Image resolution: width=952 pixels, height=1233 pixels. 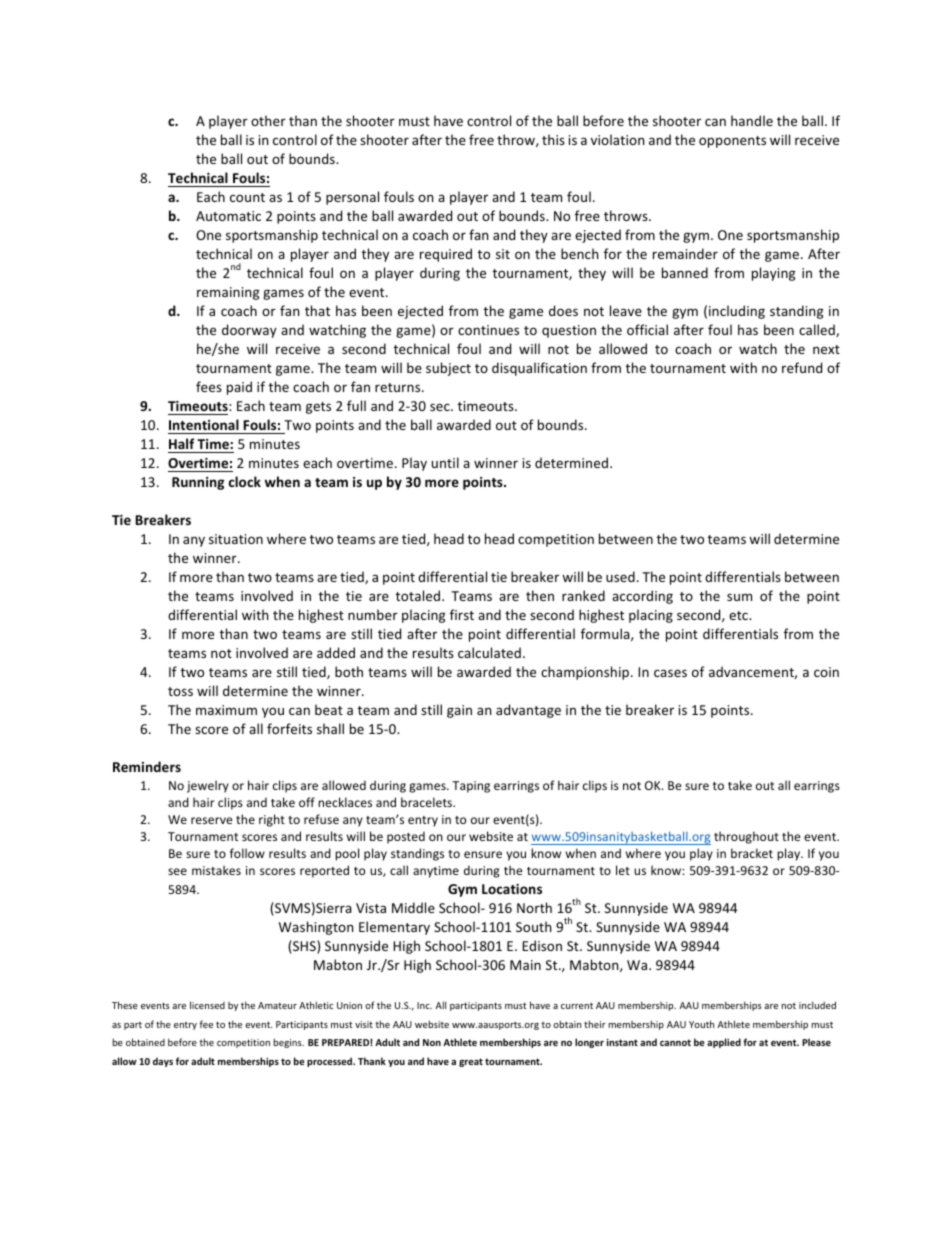 I want to click on licensed, so click(x=207, y=1005).
